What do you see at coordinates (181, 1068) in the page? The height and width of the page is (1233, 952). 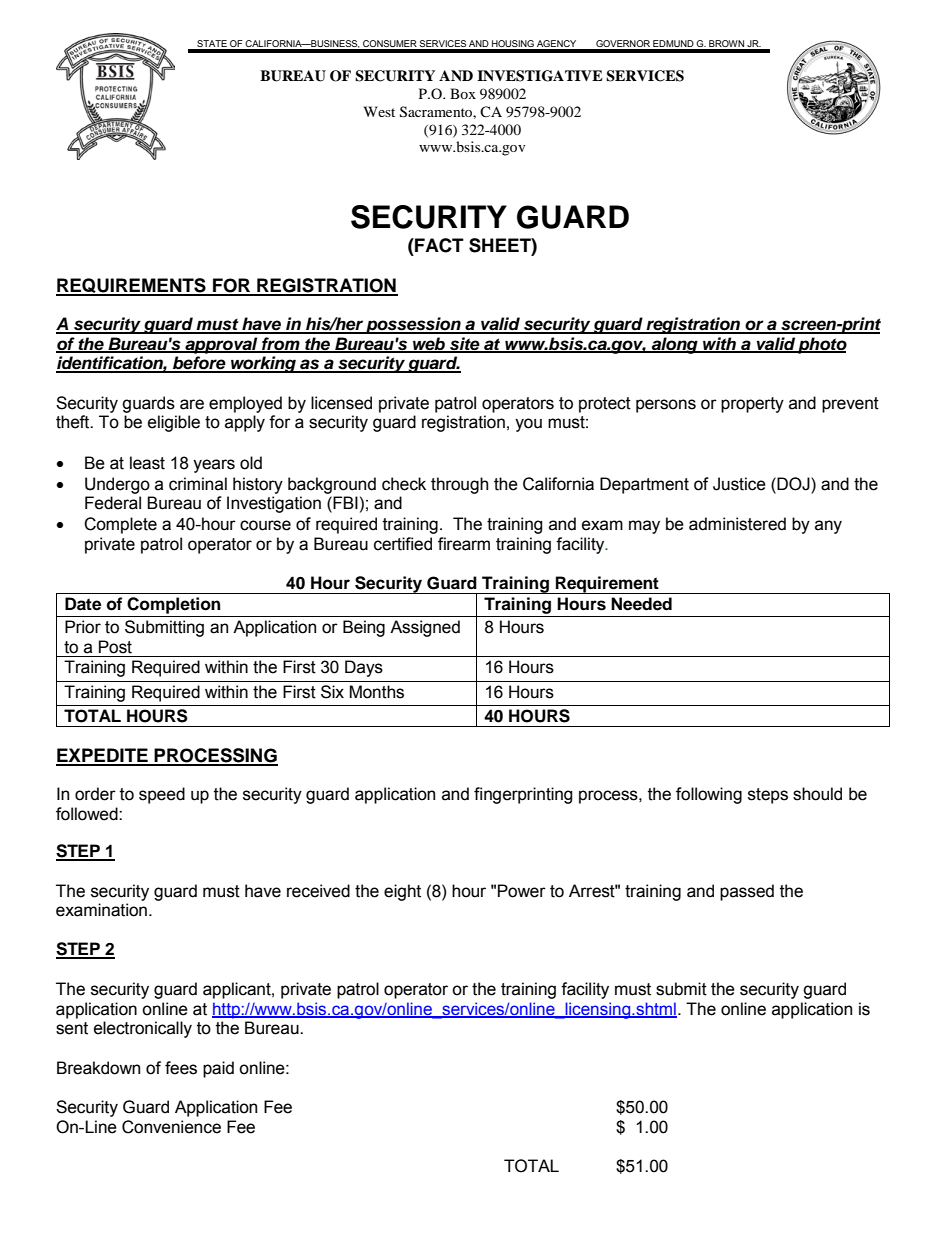 I see `fees` at bounding box center [181, 1068].
